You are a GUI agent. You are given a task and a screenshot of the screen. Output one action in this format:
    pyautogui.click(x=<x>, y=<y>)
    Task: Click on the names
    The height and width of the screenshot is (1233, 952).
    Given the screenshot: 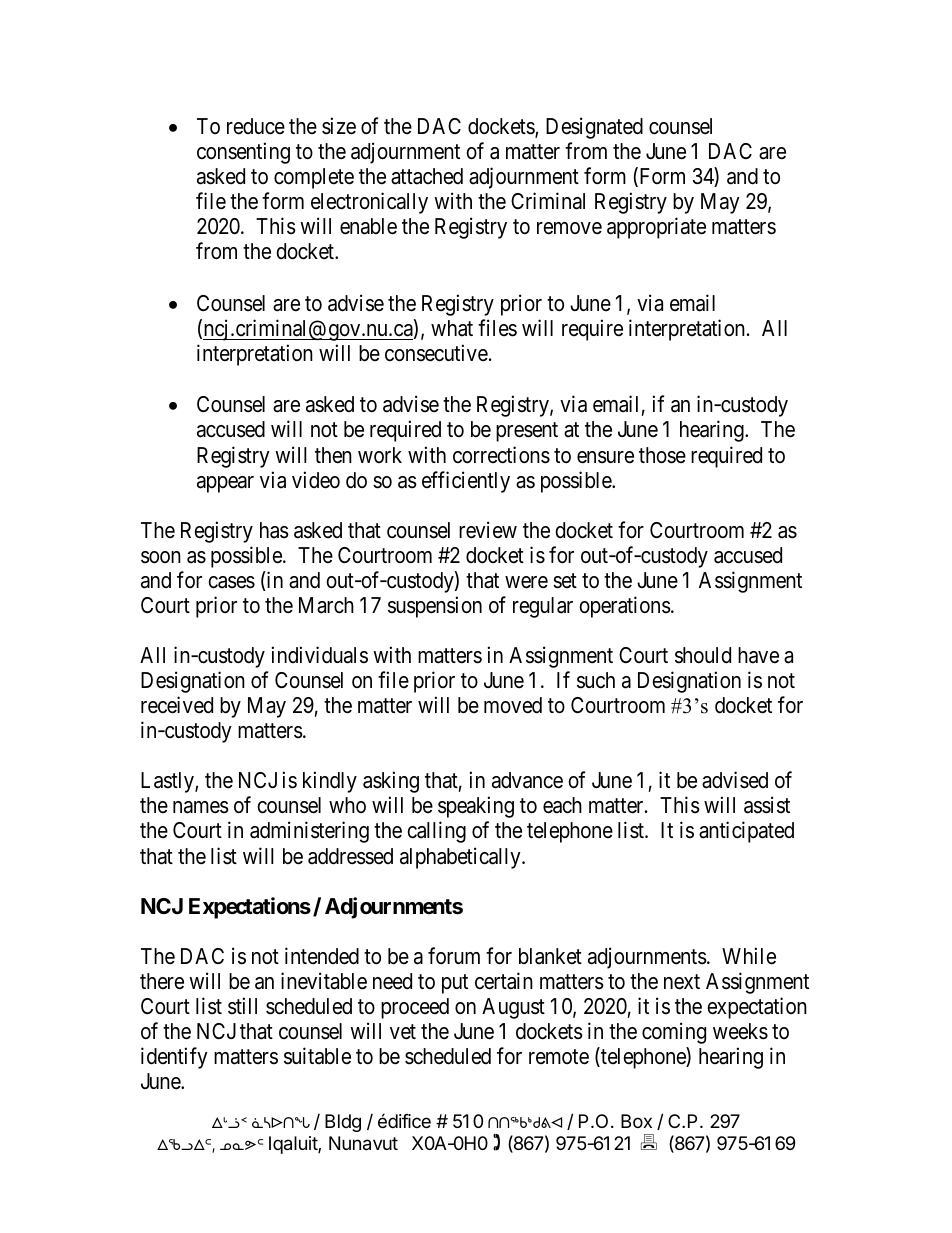 What is the action you would take?
    pyautogui.click(x=201, y=807)
